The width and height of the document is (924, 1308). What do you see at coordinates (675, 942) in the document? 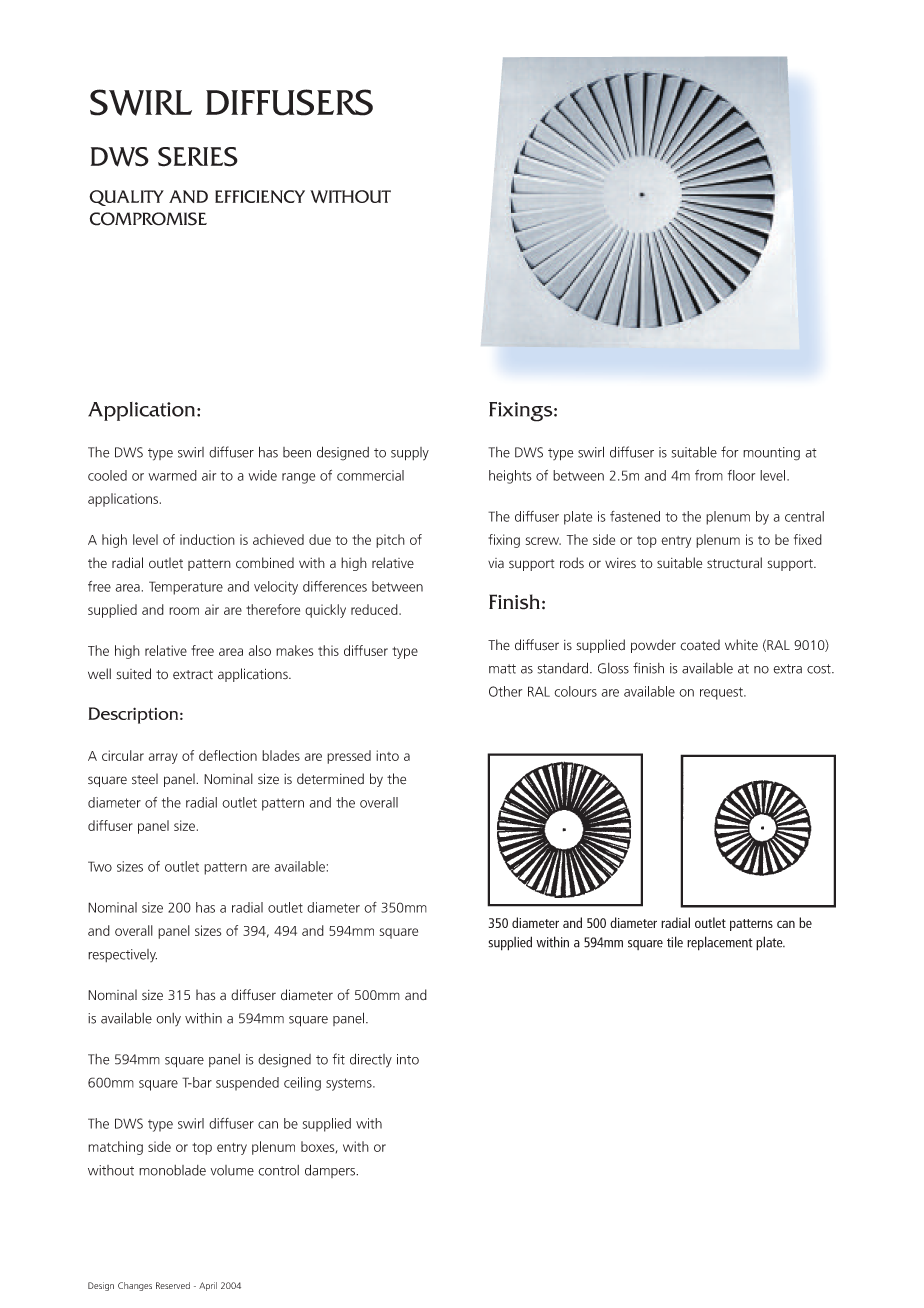
I see `tile` at bounding box center [675, 942].
